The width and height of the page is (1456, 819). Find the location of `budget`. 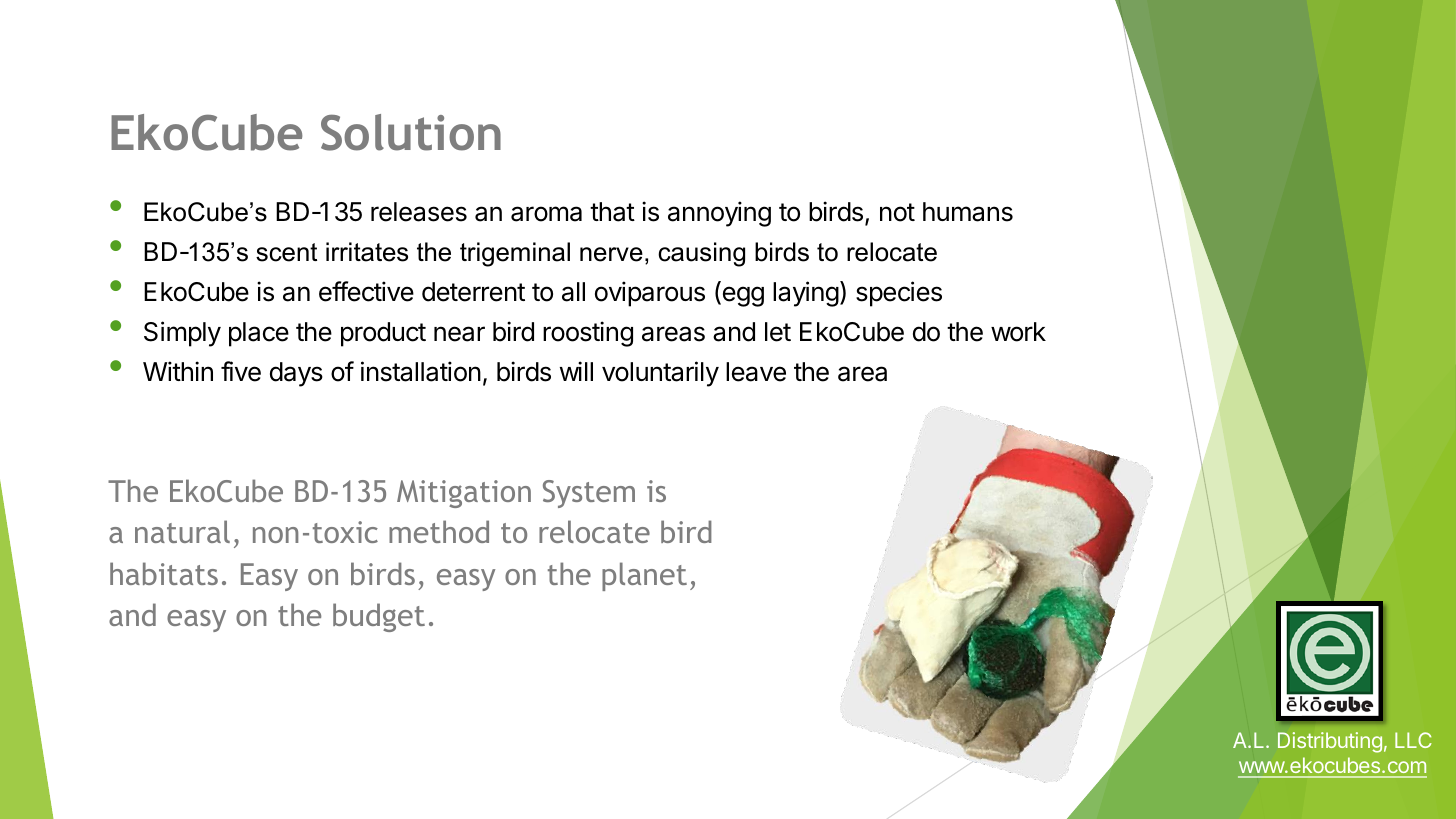

budget is located at coordinates (379, 617).
